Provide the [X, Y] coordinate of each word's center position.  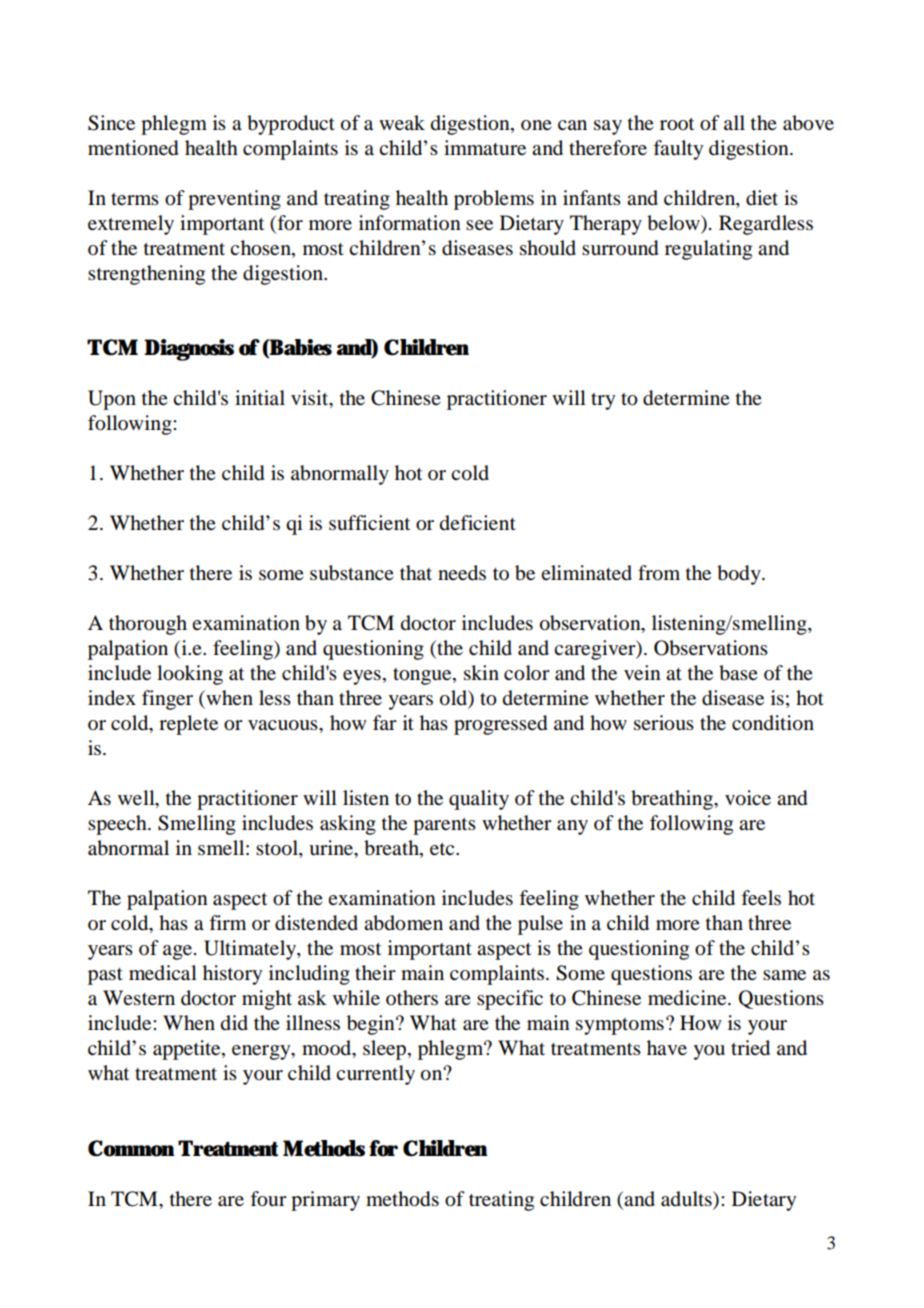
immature [485, 148]
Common [131, 1148]
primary [325, 1201]
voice [748, 798]
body [740, 575]
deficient [478, 523]
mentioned [133, 148]
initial [260, 397]
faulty [678, 150]
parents [444, 826]
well [137, 799]
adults [687, 1199]
